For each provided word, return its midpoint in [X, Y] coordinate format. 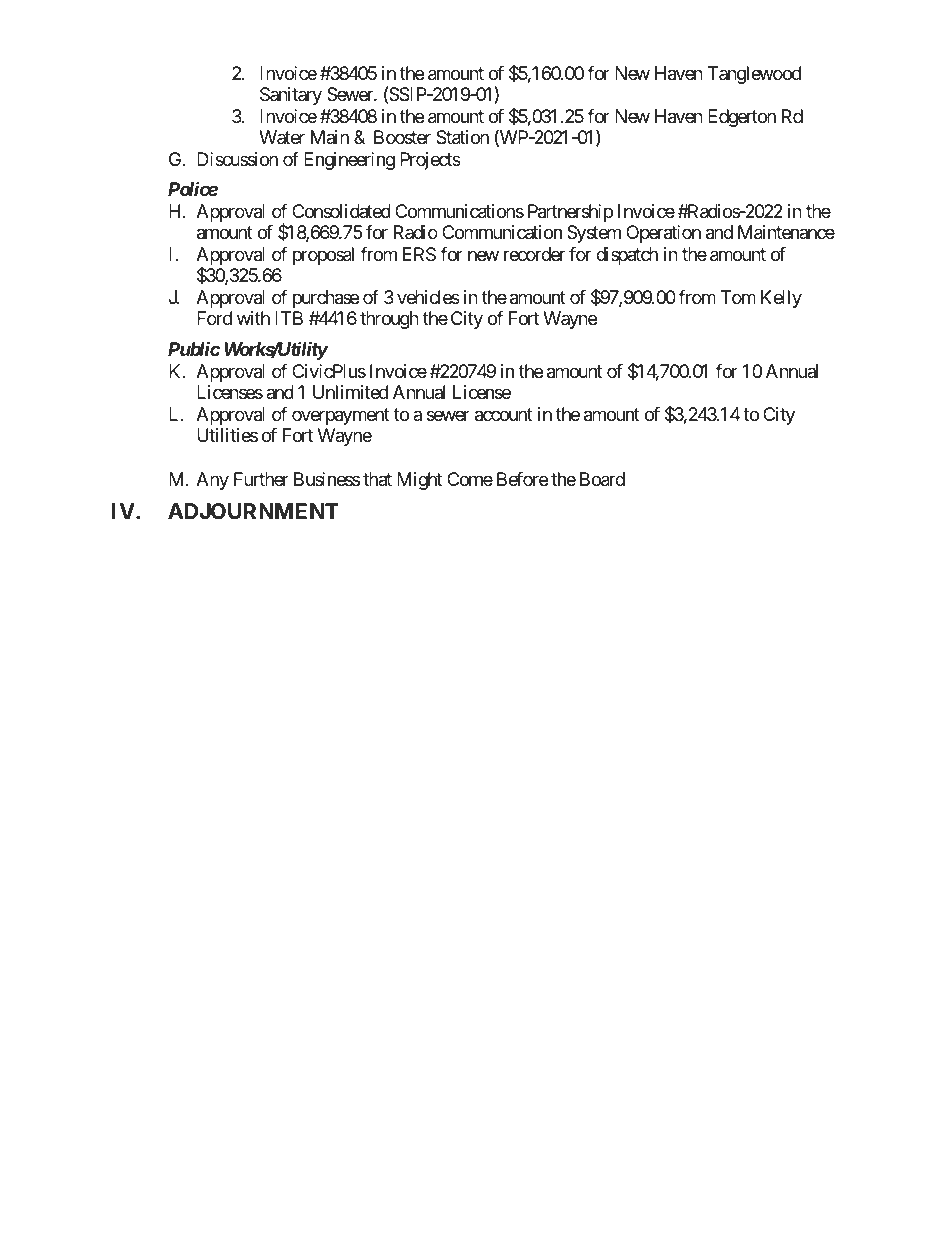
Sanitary [291, 96]
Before [522, 479]
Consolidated [341, 211]
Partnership [570, 213]
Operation [663, 234]
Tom [738, 297]
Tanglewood [754, 75]
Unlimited [350, 392]
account [504, 415]
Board [602, 479]
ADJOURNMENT [253, 511]
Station [462, 137]
